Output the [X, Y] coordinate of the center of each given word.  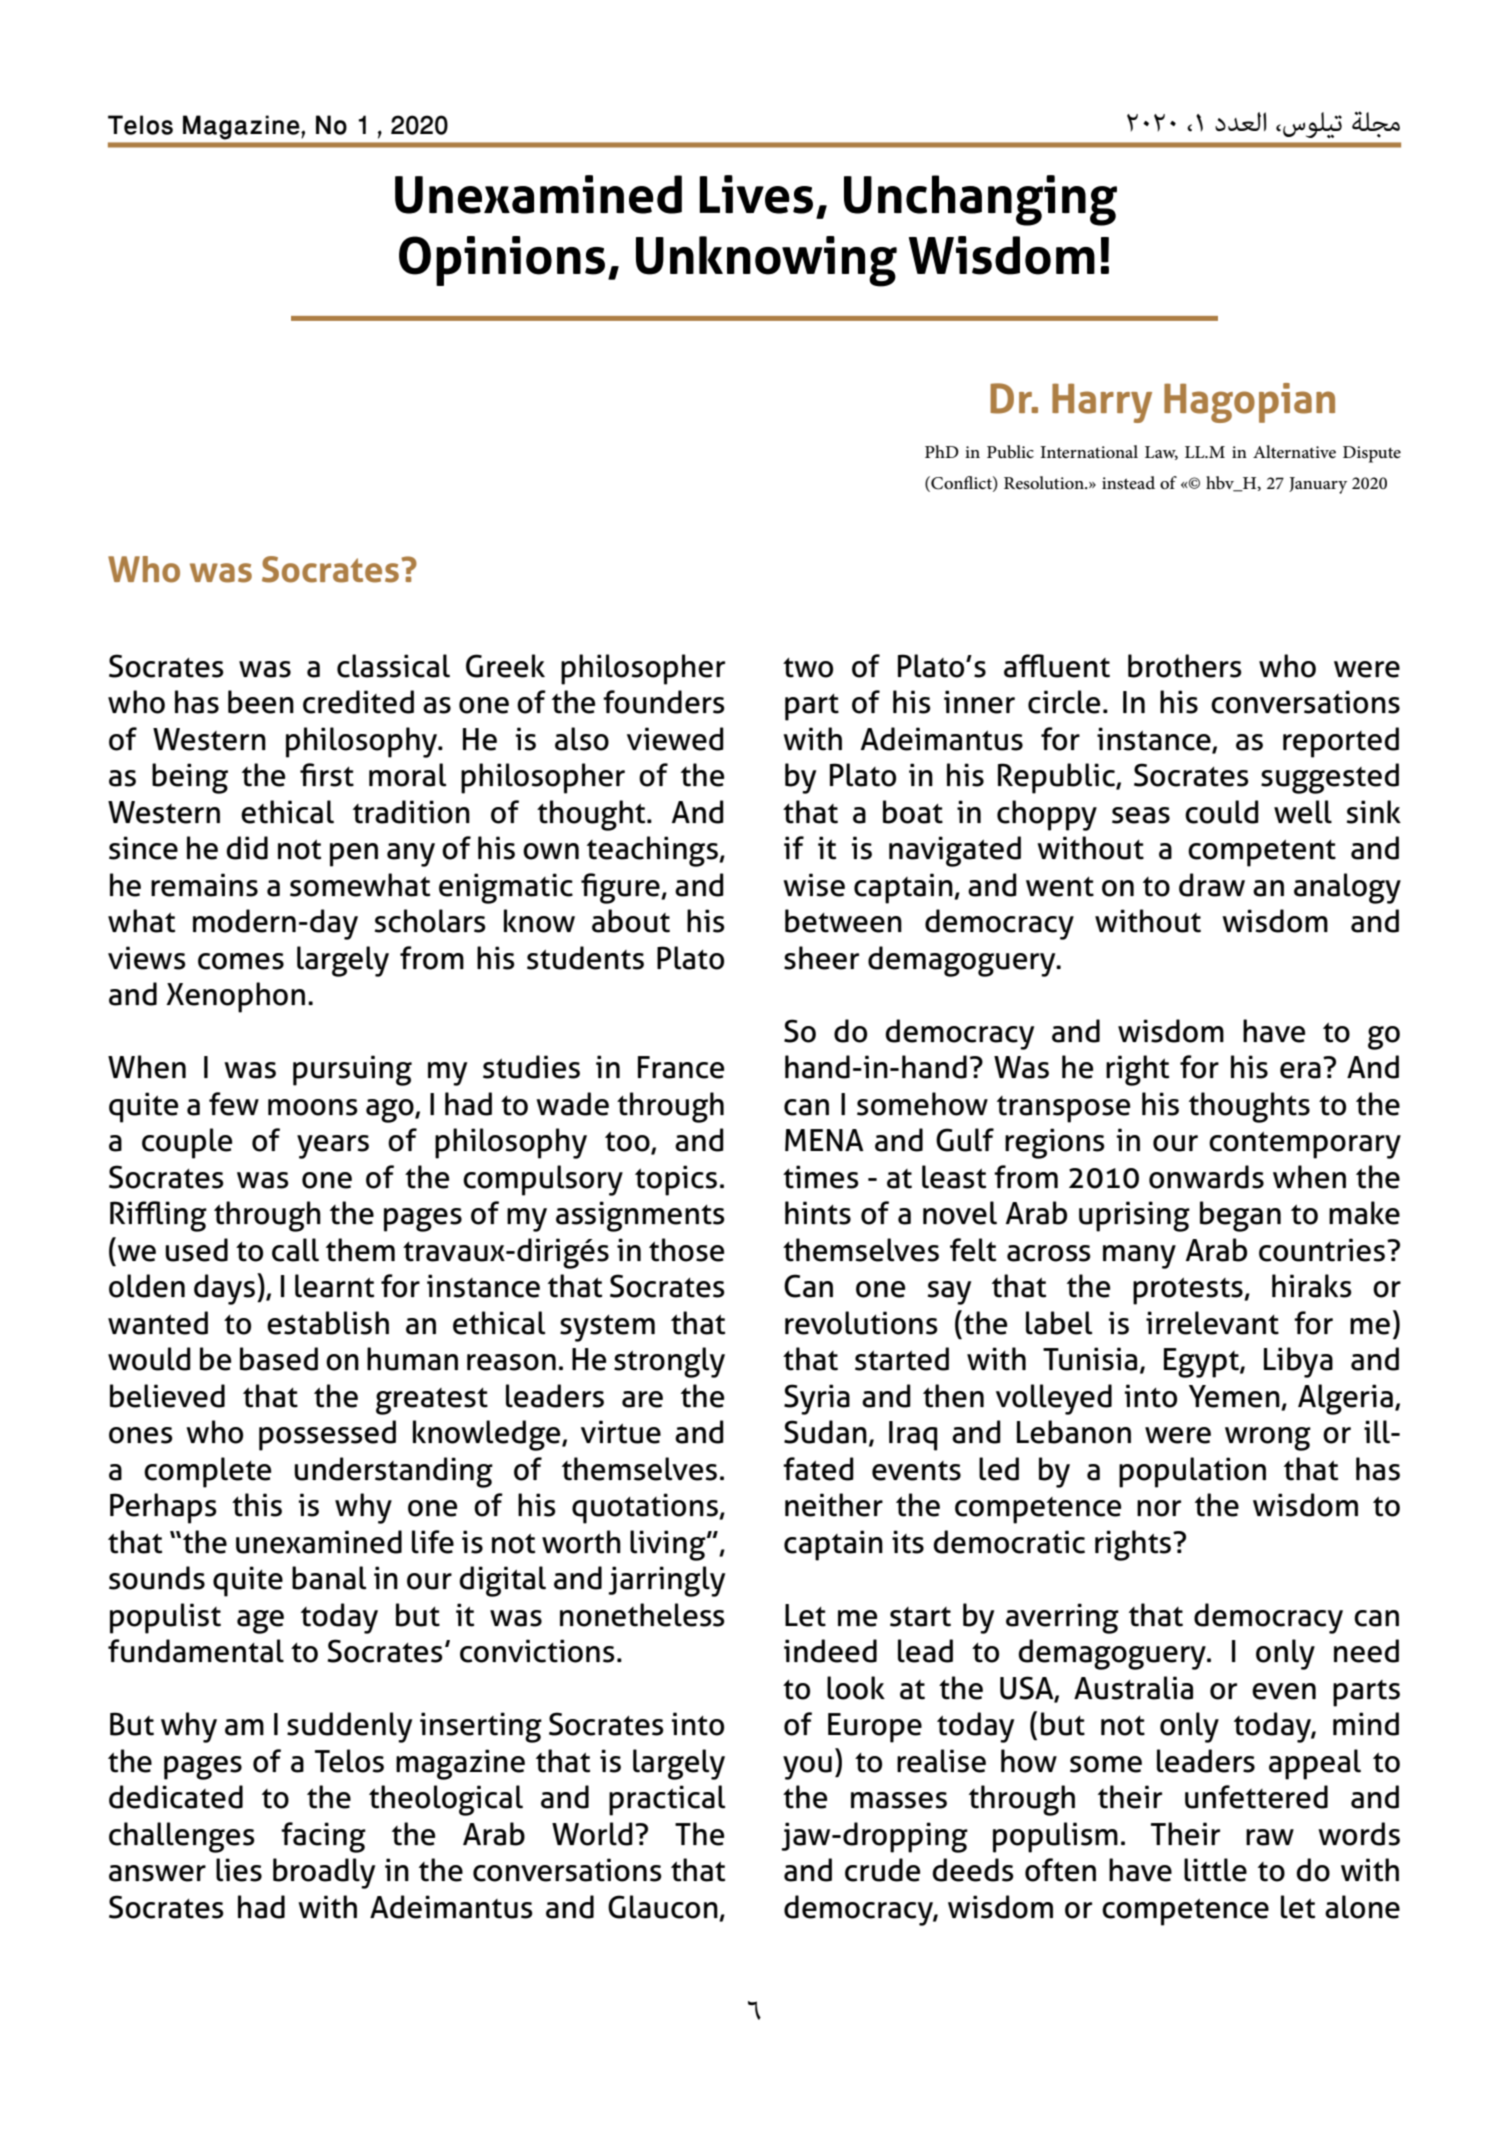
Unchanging [980, 200]
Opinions [502, 261]
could [1222, 812]
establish [328, 1323]
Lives [756, 194]
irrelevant [1212, 1323]
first [327, 775]
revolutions [861, 1323]
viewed [675, 739]
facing [323, 1837]
